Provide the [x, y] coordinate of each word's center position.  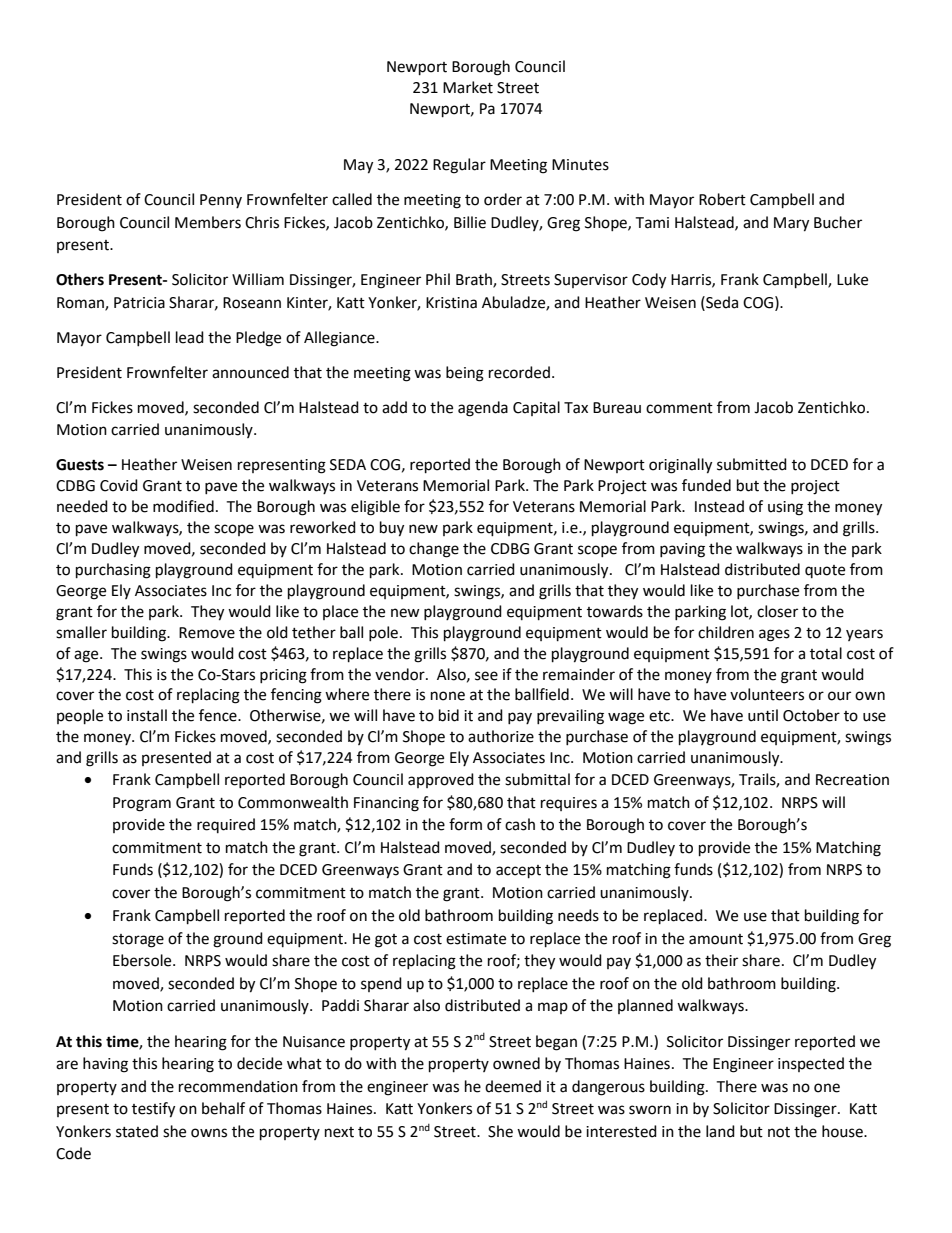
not [779, 1132]
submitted [752, 464]
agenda [483, 409]
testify [153, 1110]
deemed [513, 1086]
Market [468, 87]
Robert [722, 199]
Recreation [852, 780]
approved [441, 780]
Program [142, 804]
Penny [221, 201]
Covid [119, 485]
